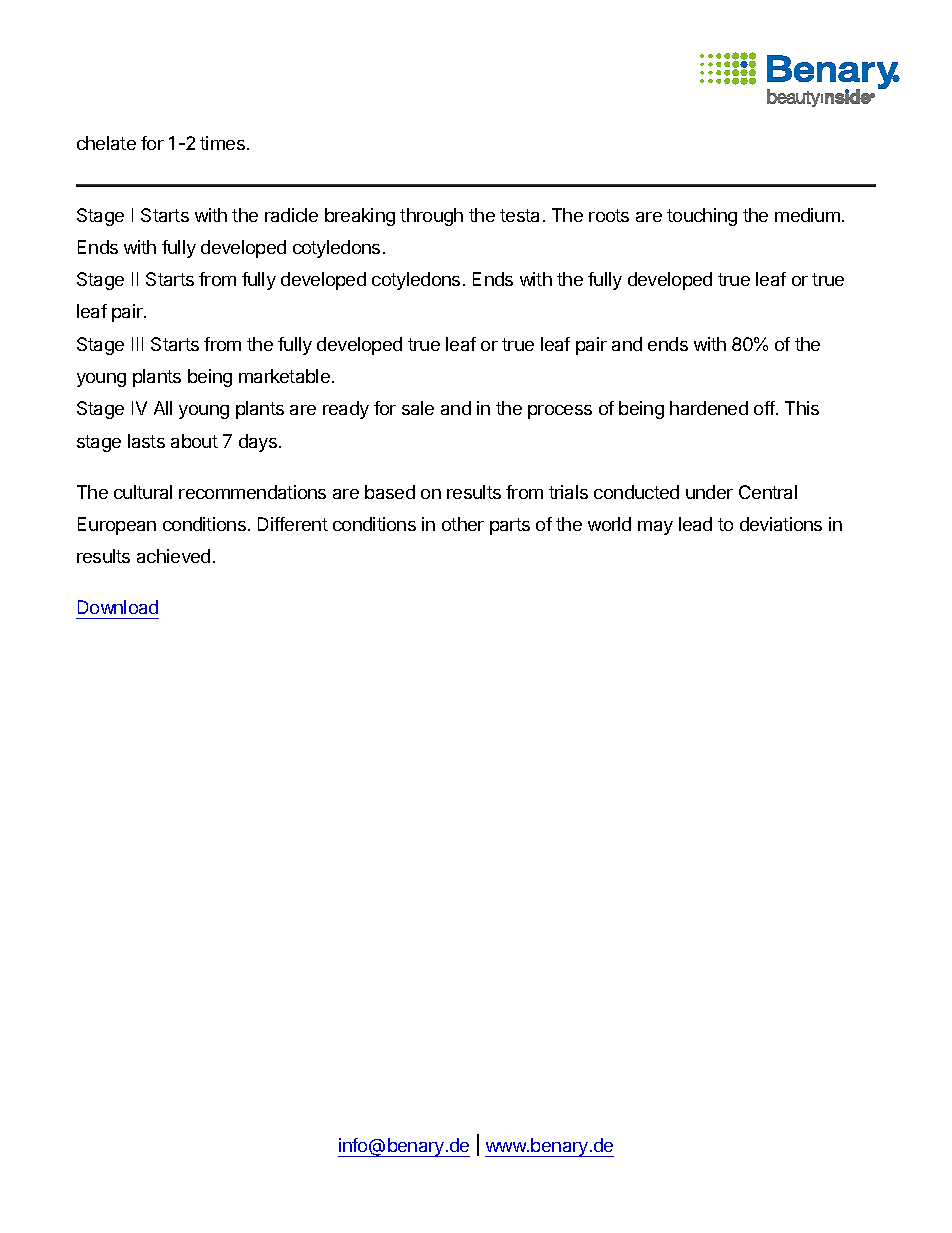 This document has width=952, height=1233. I want to click on through, so click(431, 217).
